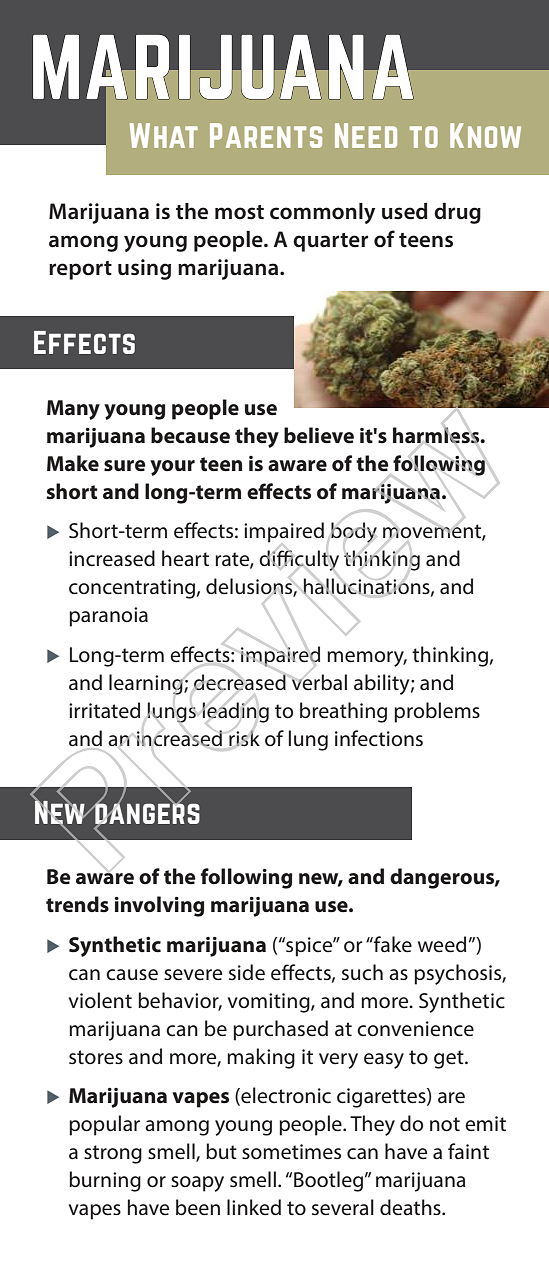 The width and height of the screenshot is (549, 1266). I want to click on deaths, so click(411, 1207).
